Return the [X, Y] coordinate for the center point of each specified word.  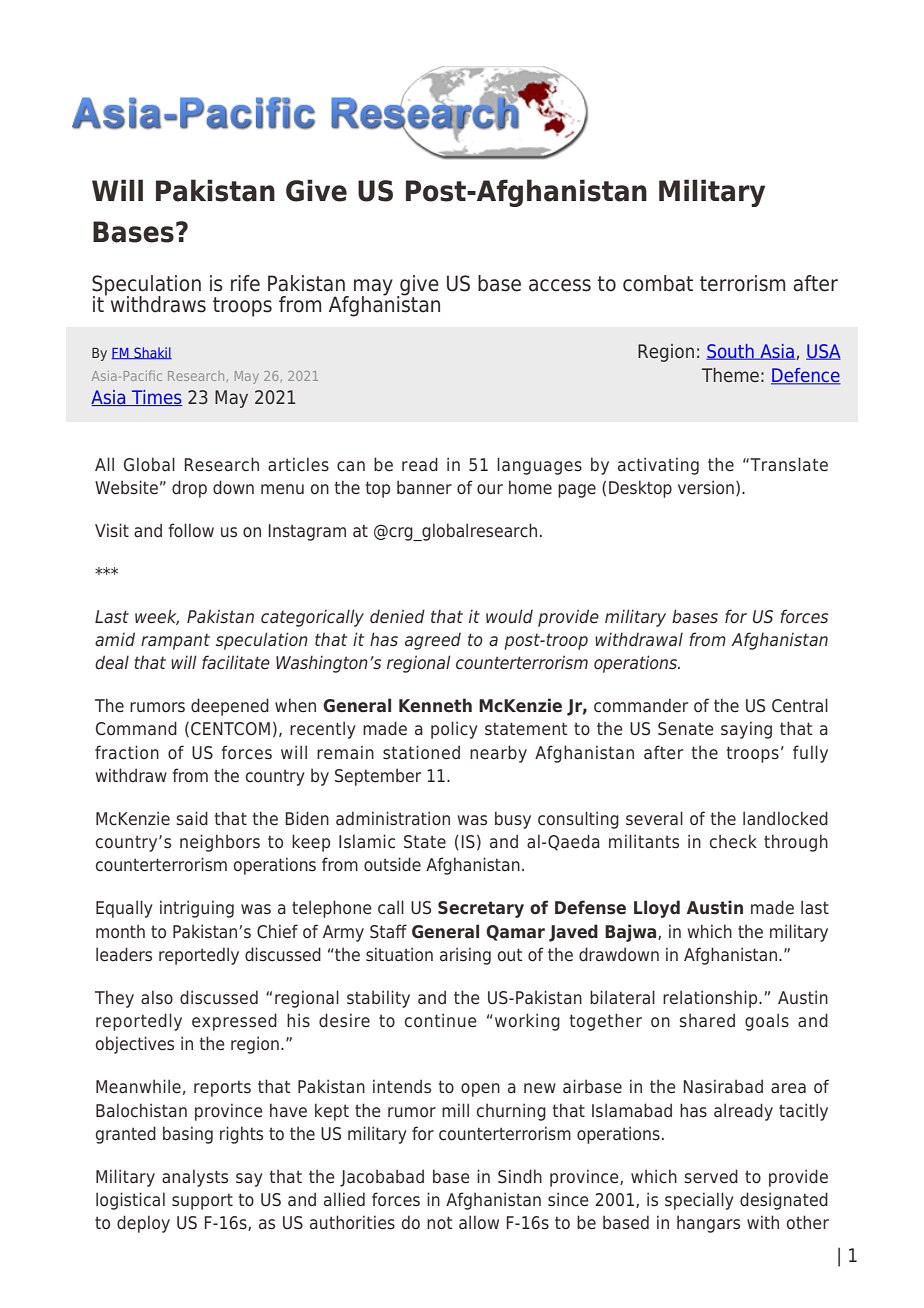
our [490, 489]
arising [465, 956]
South [731, 352]
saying [746, 730]
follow [191, 530]
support [202, 1201]
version [706, 487]
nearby [498, 754]
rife [245, 283]
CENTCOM [230, 729]
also [157, 997]
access [560, 285]
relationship [711, 999]
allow [479, 1222]
